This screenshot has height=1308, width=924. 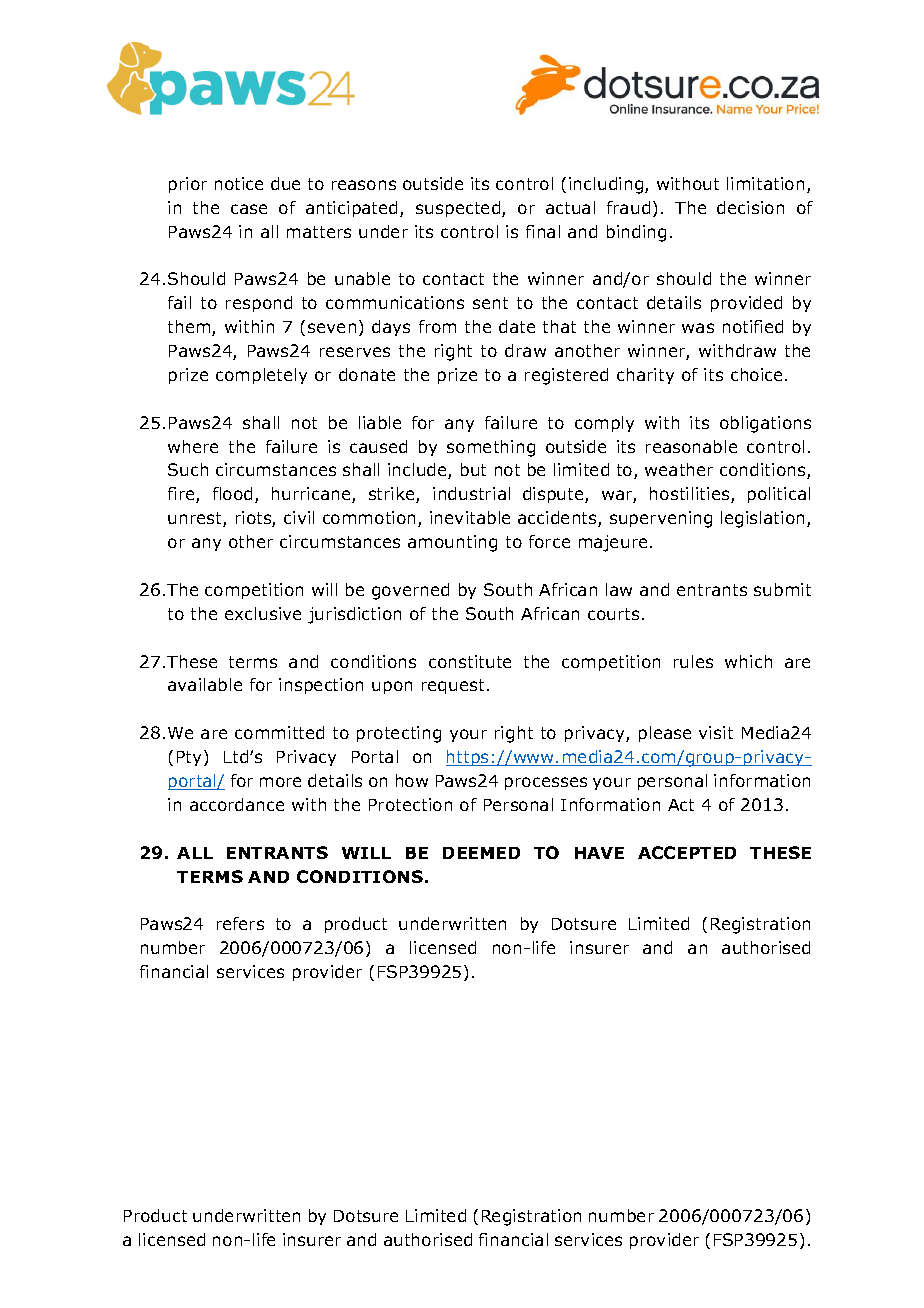 What do you see at coordinates (459, 209) in the screenshot?
I see `suspected` at bounding box center [459, 209].
